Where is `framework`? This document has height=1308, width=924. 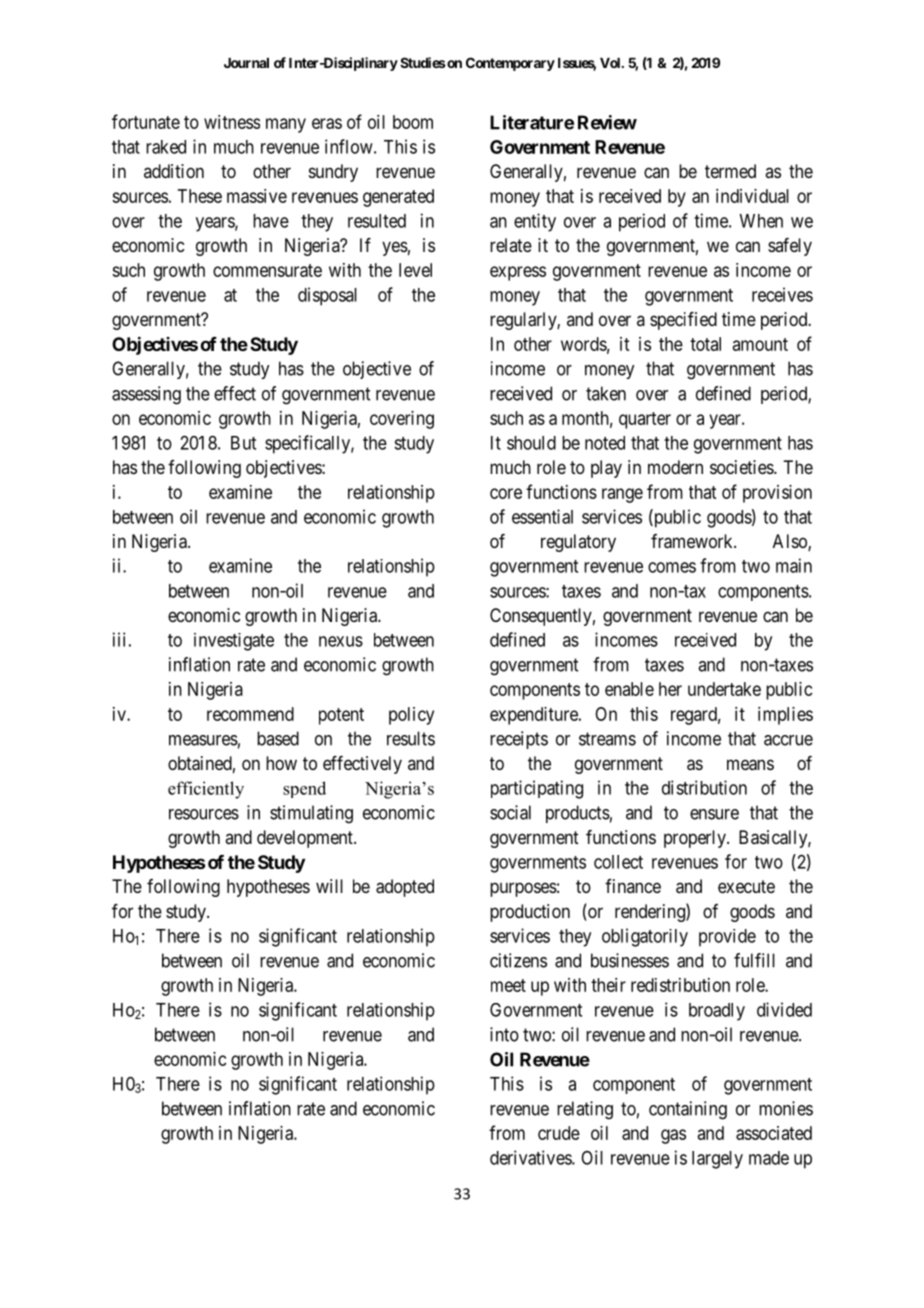 framework is located at coordinates (693, 541).
